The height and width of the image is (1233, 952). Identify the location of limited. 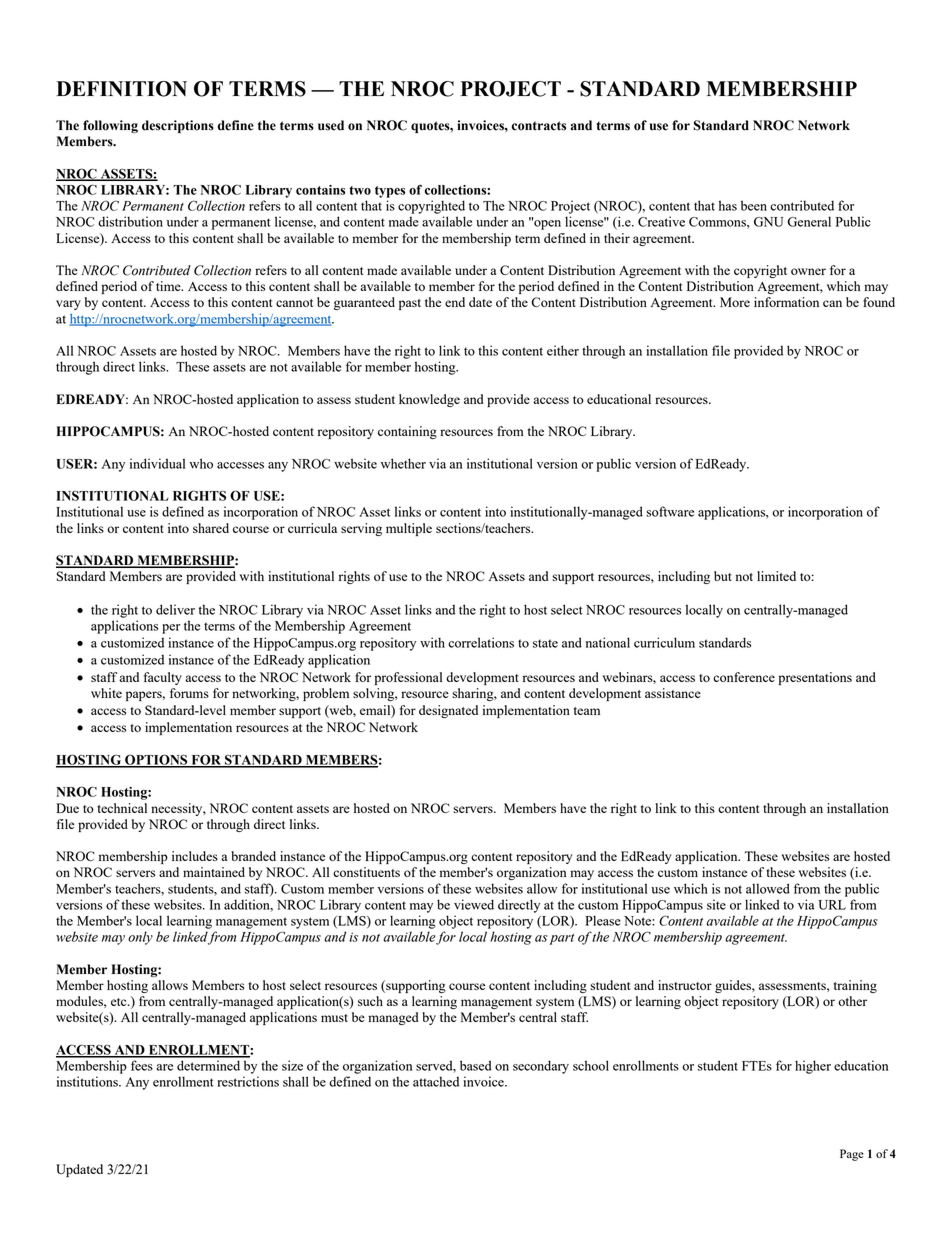
(776, 576).
